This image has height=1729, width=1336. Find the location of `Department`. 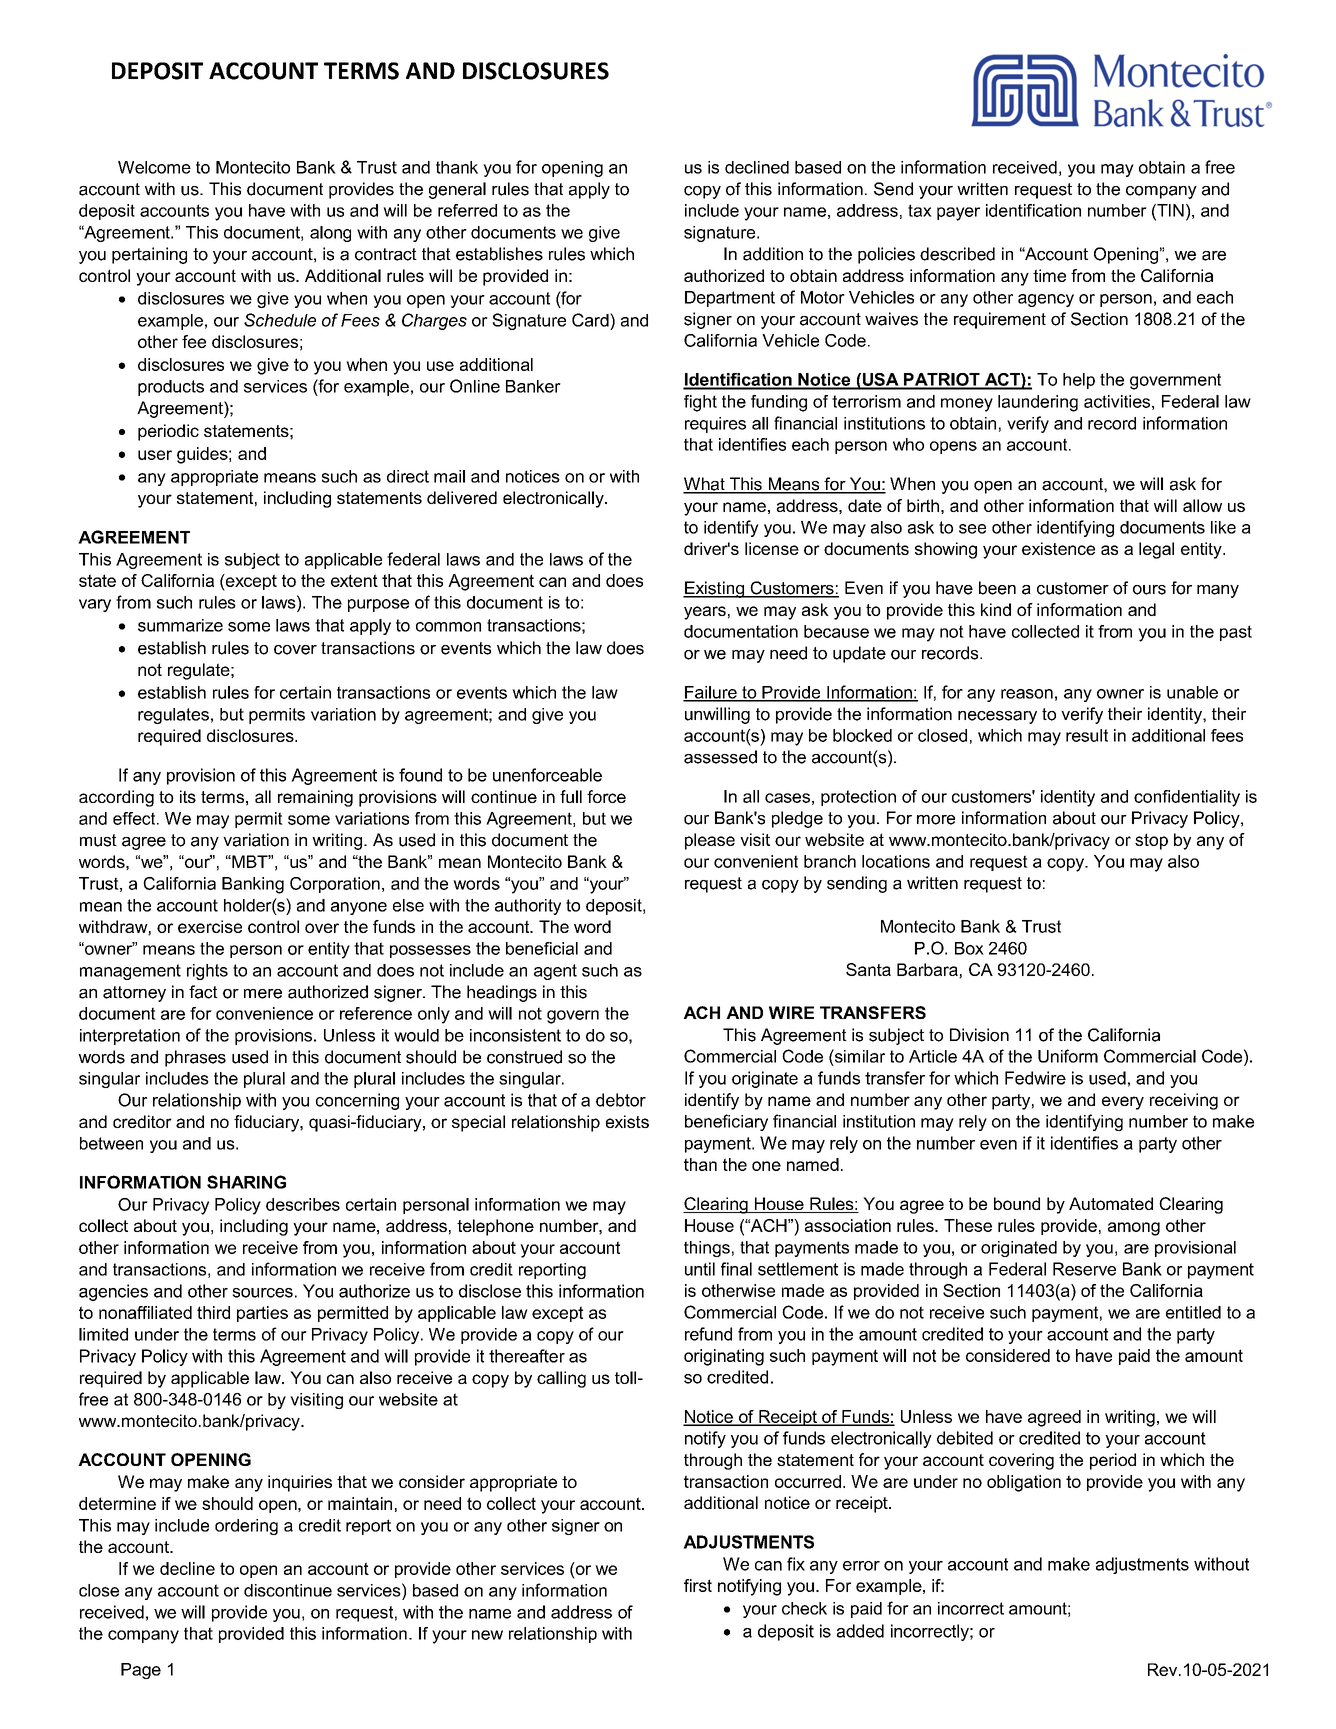

Department is located at coordinates (730, 299).
